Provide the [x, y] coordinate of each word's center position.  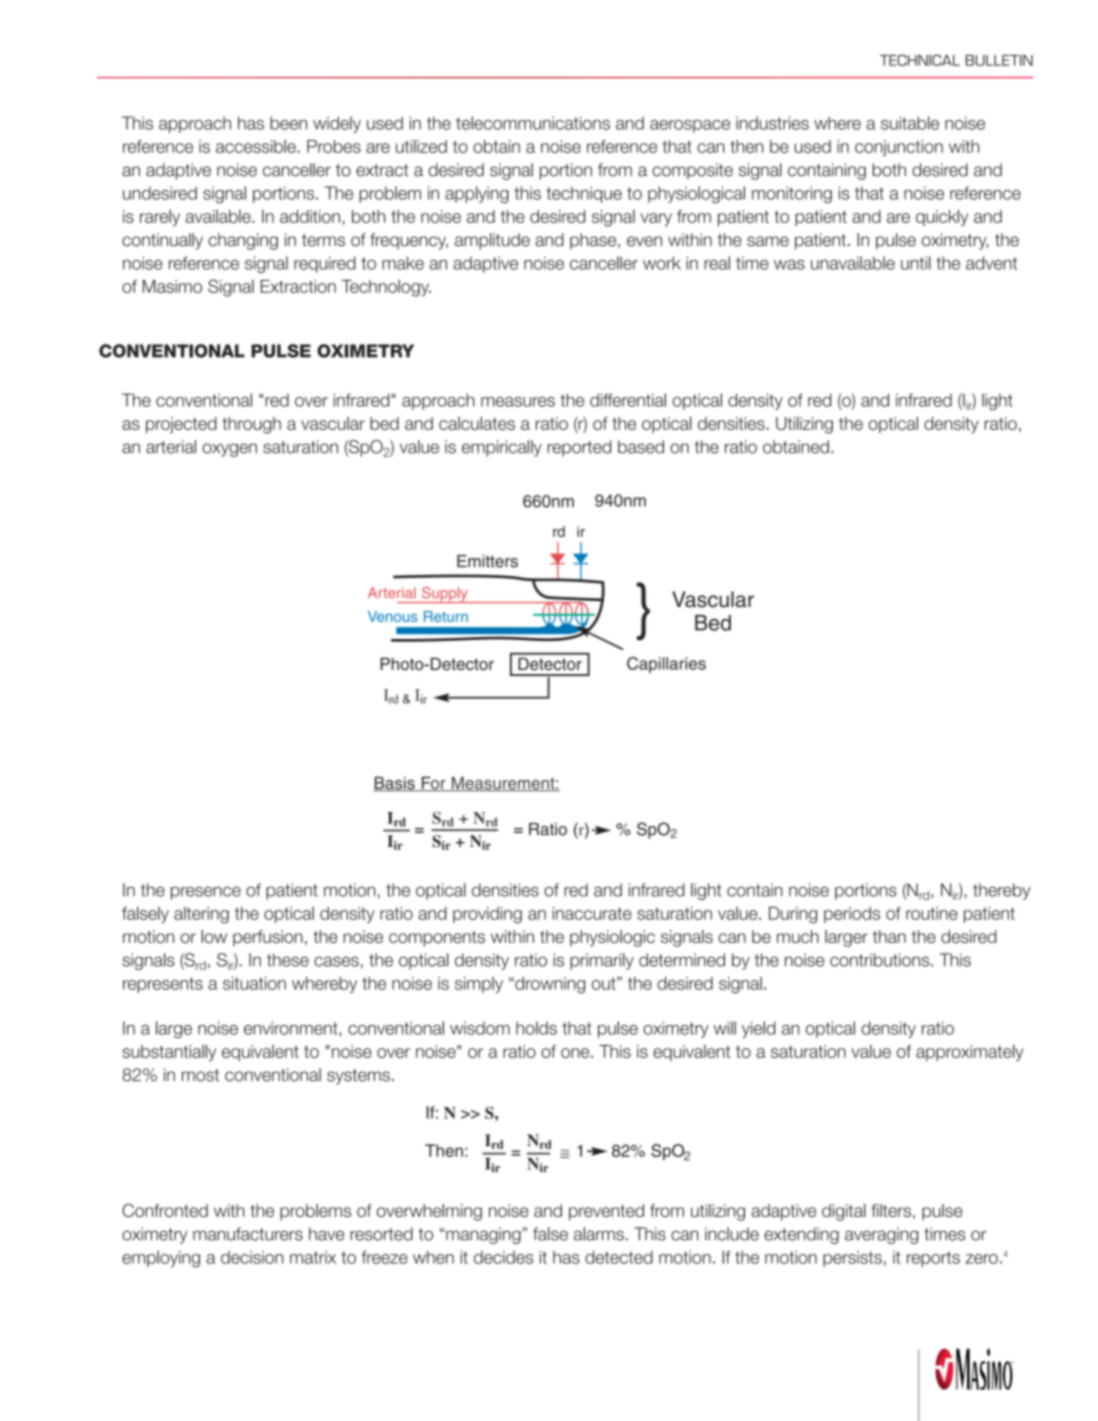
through [251, 425]
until [916, 263]
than [889, 936]
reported [579, 448]
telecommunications [533, 123]
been [288, 123]
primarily [602, 961]
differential [628, 400]
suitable [910, 123]
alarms [599, 1234]
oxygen [229, 450]
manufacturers [248, 1234]
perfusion [268, 938]
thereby [1002, 891]
